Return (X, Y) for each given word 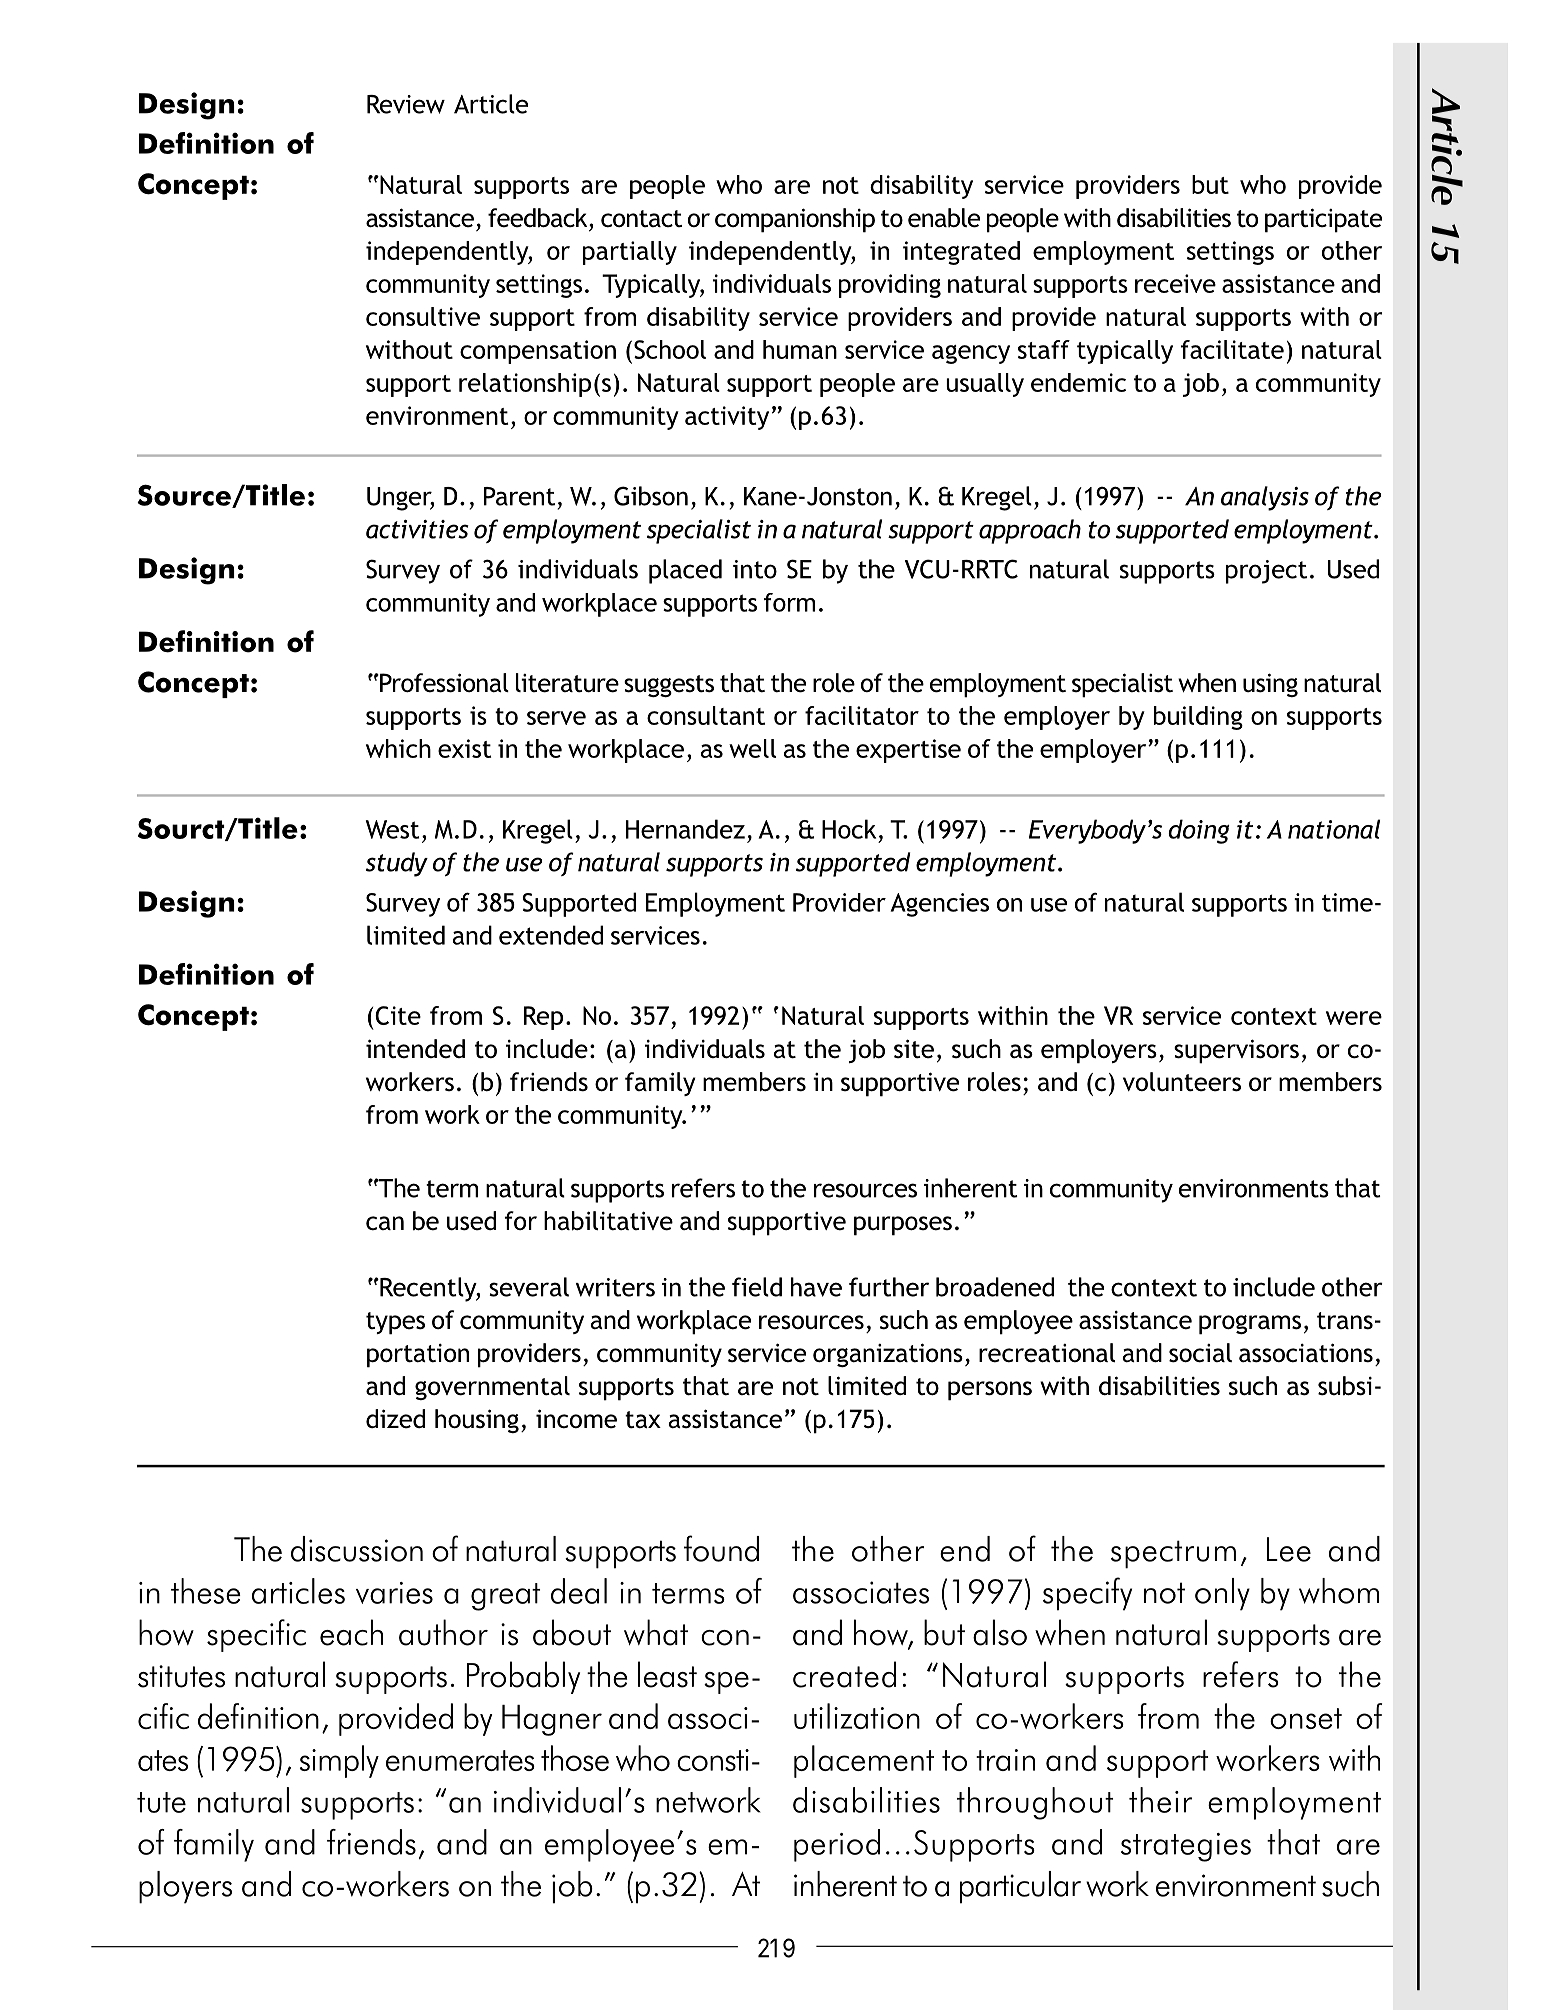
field (757, 1287)
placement (864, 1761)
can (385, 1223)
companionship (795, 220)
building (1198, 718)
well (752, 748)
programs (1250, 1325)
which (398, 748)
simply (339, 1761)
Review (406, 104)
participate (1323, 220)
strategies (1186, 1847)
